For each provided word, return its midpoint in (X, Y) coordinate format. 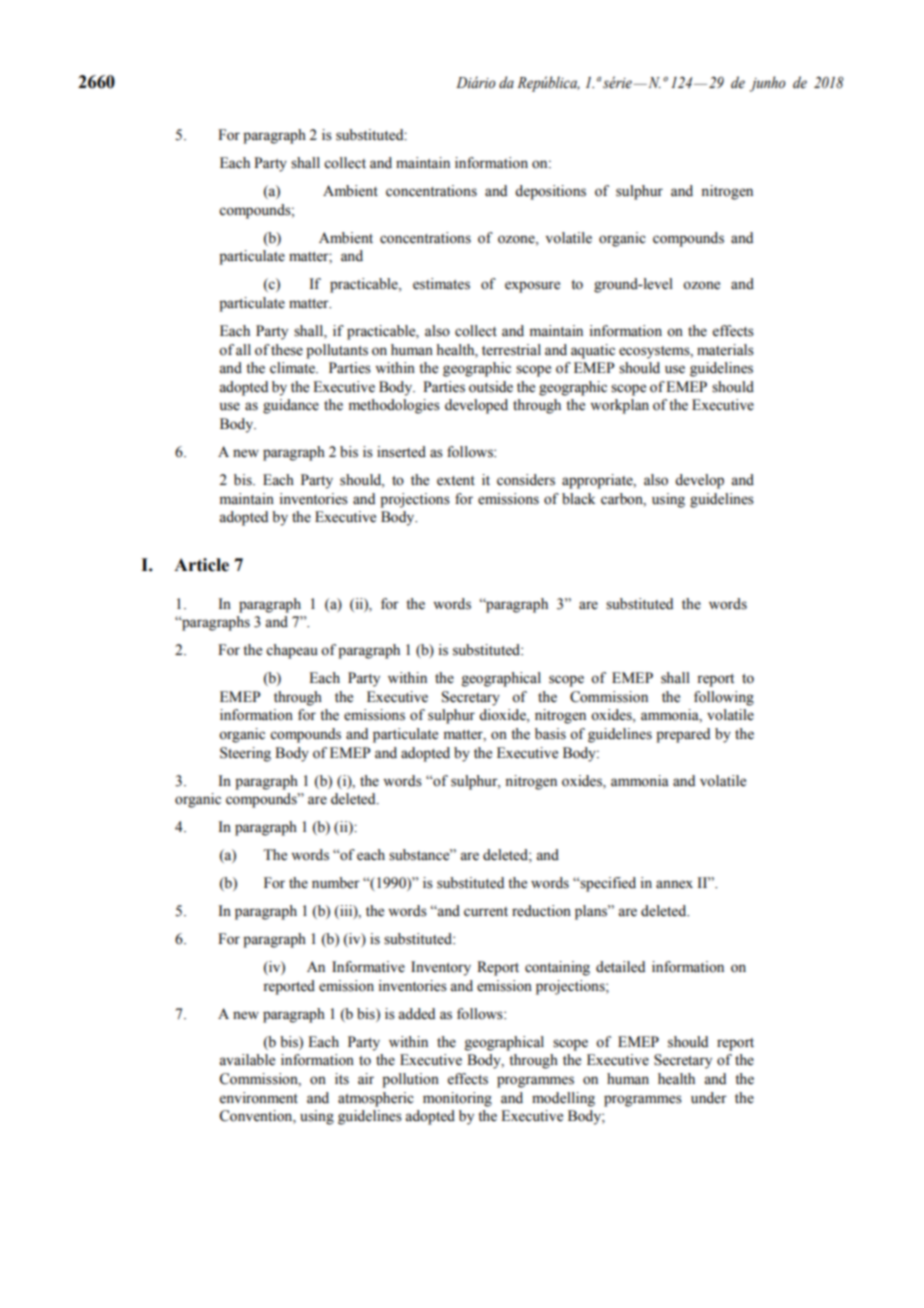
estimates (441, 284)
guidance (291, 406)
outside (491, 387)
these (287, 350)
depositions (550, 192)
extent (456, 481)
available (247, 1060)
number (336, 883)
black (578, 499)
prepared (683, 735)
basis (550, 734)
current (486, 912)
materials (725, 350)
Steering (245, 754)
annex (674, 884)
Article (201, 565)
